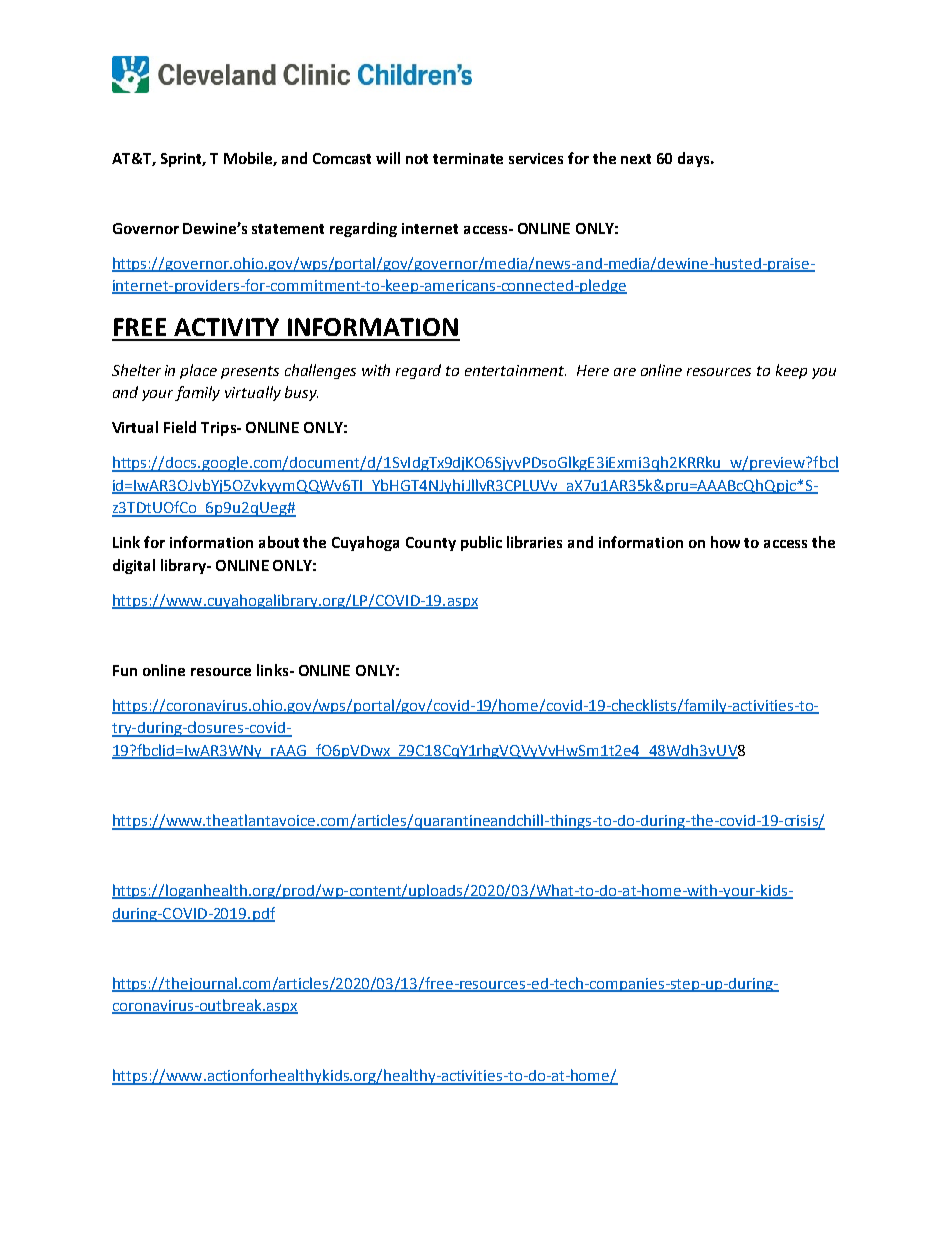  What do you see at coordinates (625, 372) in the document?
I see `are` at bounding box center [625, 372].
